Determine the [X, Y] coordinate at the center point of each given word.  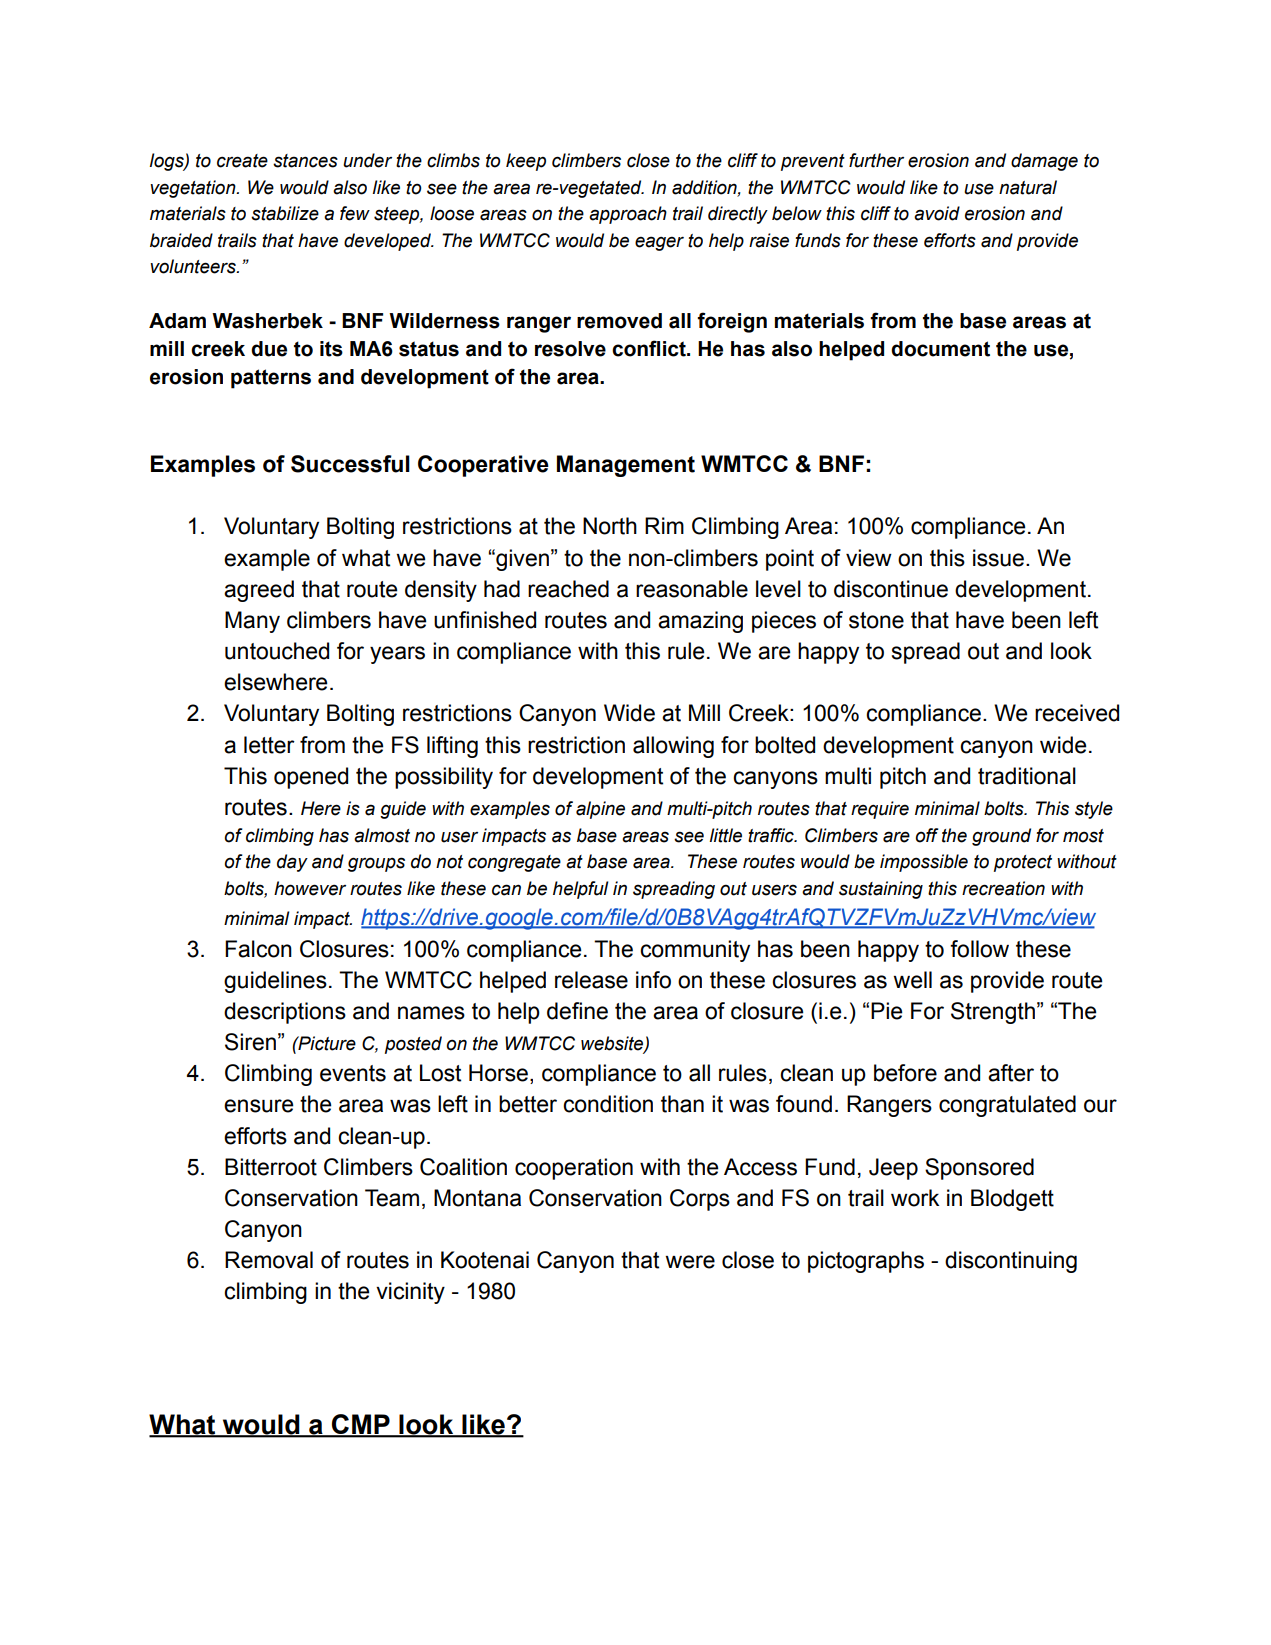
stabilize [285, 213]
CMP [361, 1425]
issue [1000, 558]
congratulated [1007, 1106]
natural [1028, 187]
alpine [600, 810]
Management [626, 466]
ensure [258, 1106]
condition [608, 1104]
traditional [1027, 776]
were [690, 1262]
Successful [350, 464]
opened [311, 778]
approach [628, 215]
